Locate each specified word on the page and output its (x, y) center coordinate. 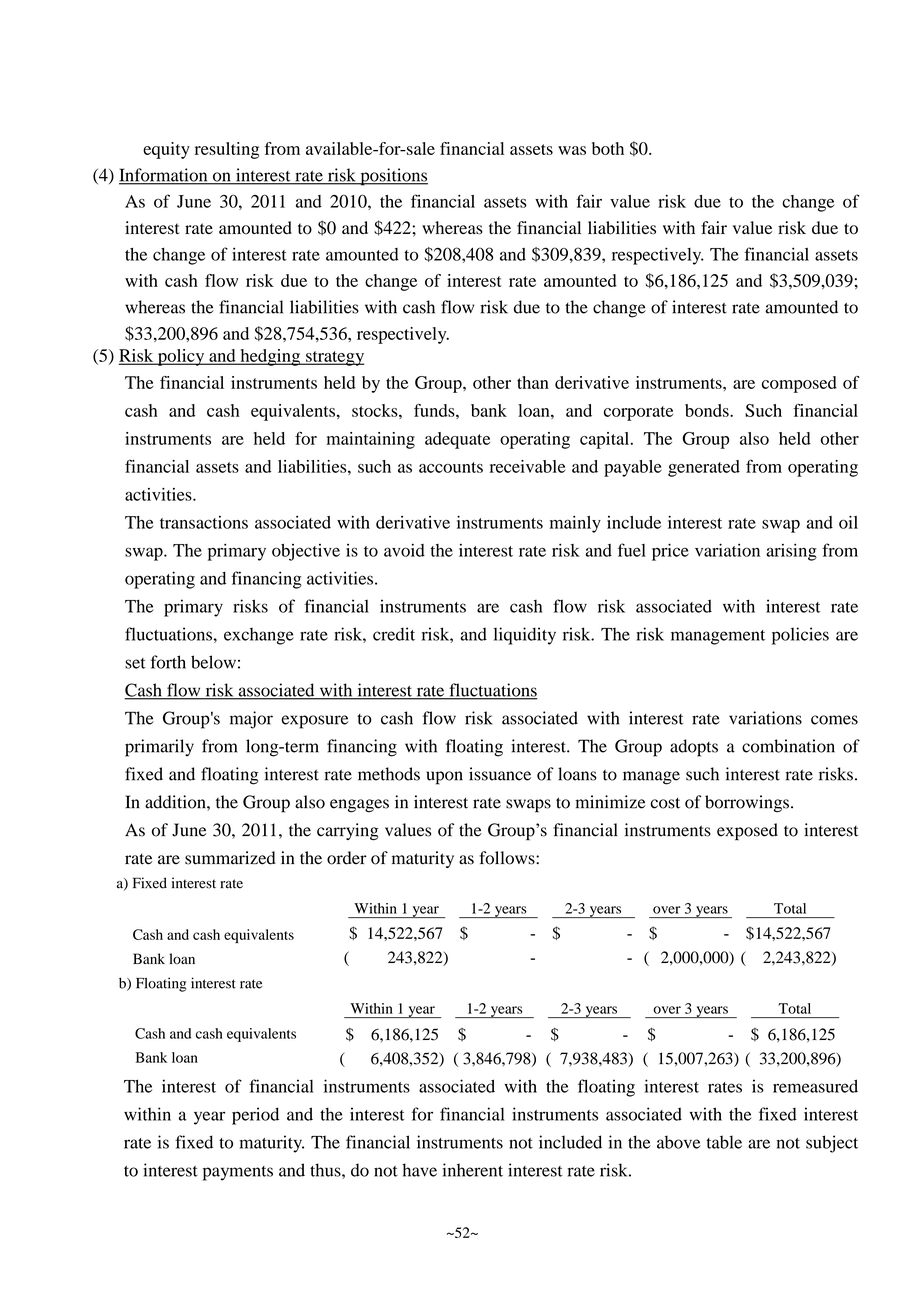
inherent (472, 1170)
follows (508, 858)
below (213, 662)
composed (799, 384)
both (608, 148)
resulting (227, 150)
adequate (457, 440)
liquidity (524, 636)
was (572, 150)
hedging (270, 357)
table (724, 1142)
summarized (230, 858)
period (255, 1116)
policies (800, 636)
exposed (747, 832)
